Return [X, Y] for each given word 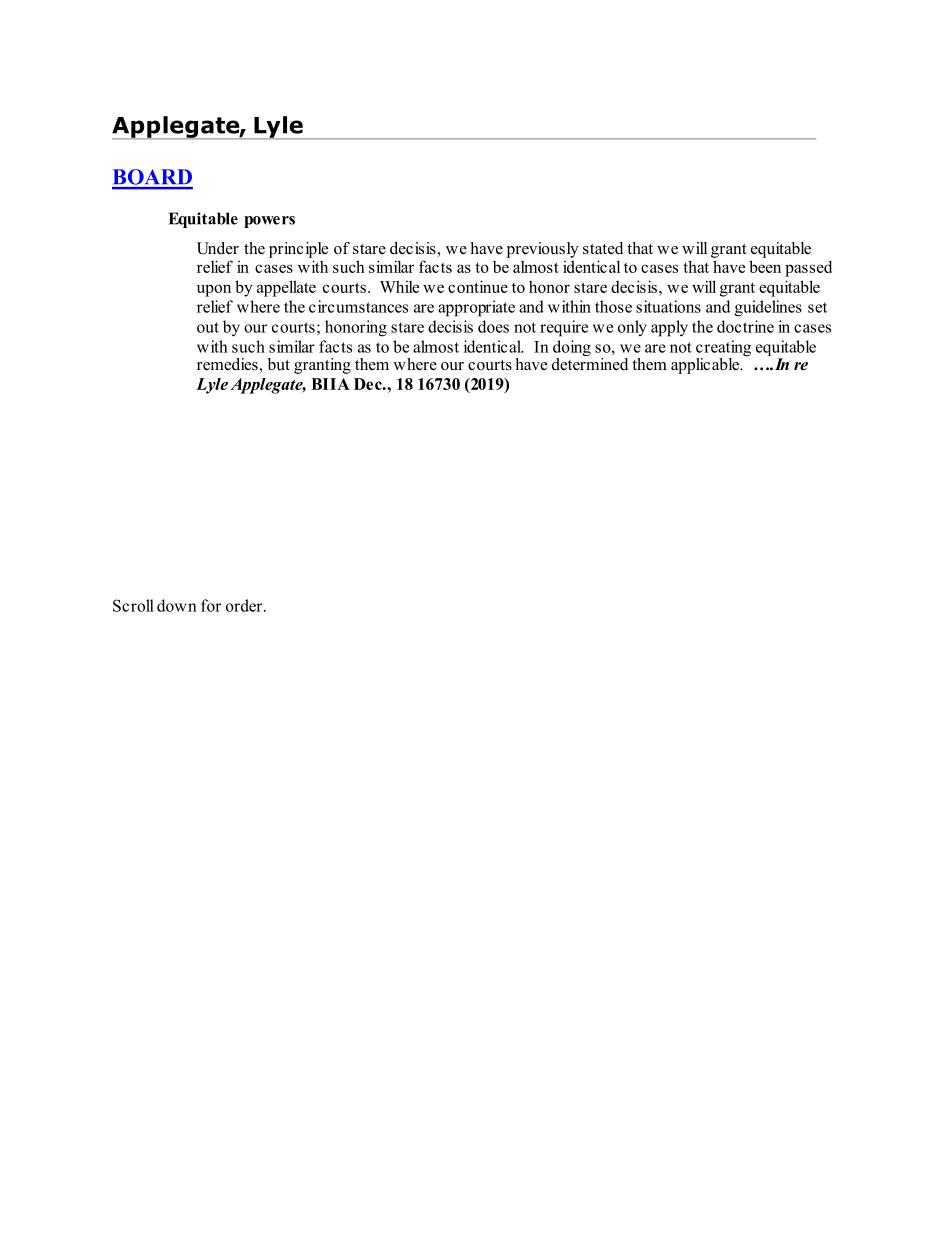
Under [218, 248]
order [245, 605]
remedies [228, 364]
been [765, 266]
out [208, 327]
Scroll [133, 605]
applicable [706, 366]
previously [543, 250]
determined [590, 363]
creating [723, 349]
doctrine [745, 326]
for [211, 605]
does [493, 326]
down [177, 605]
